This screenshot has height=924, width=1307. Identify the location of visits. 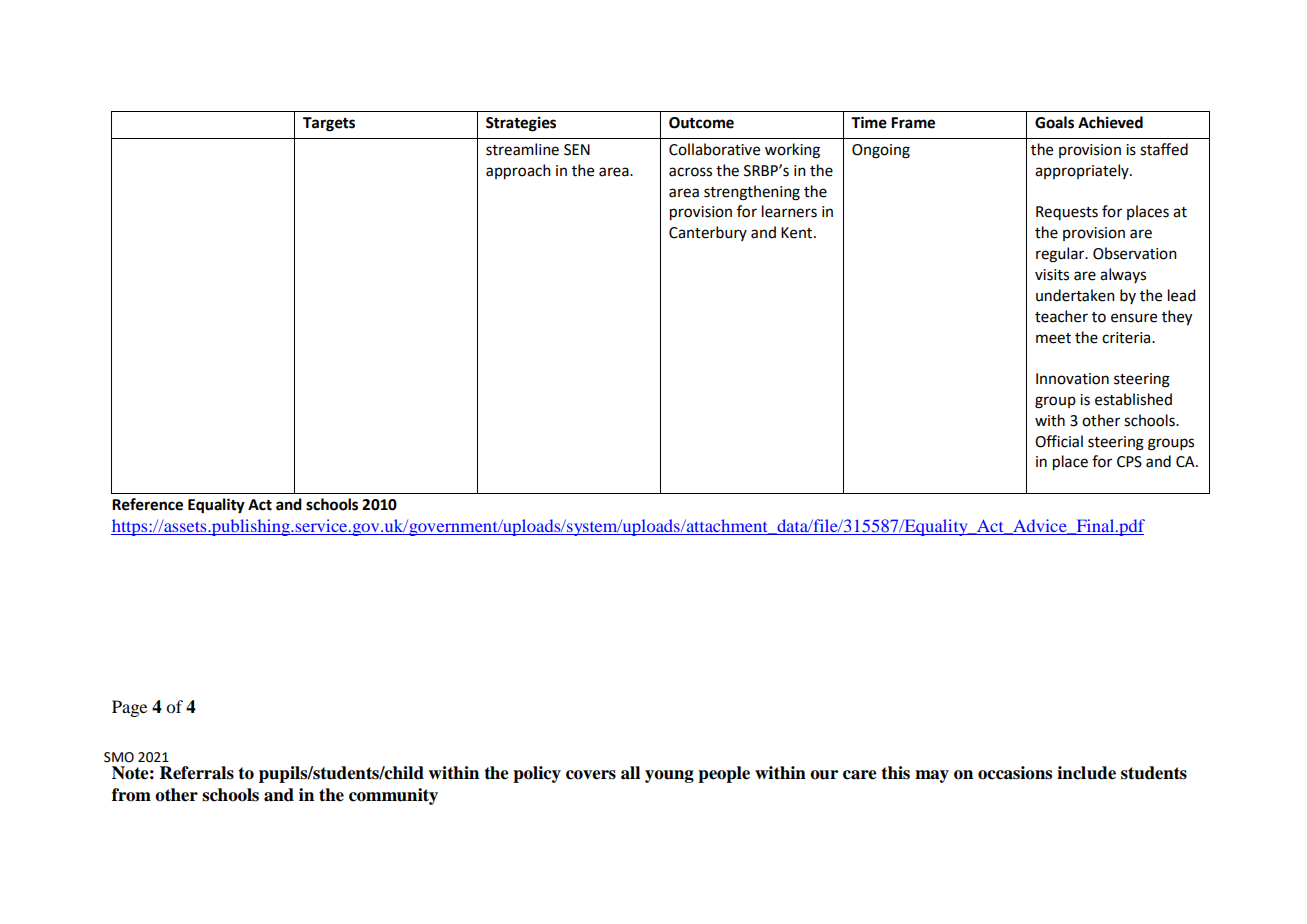
(1052, 275).
